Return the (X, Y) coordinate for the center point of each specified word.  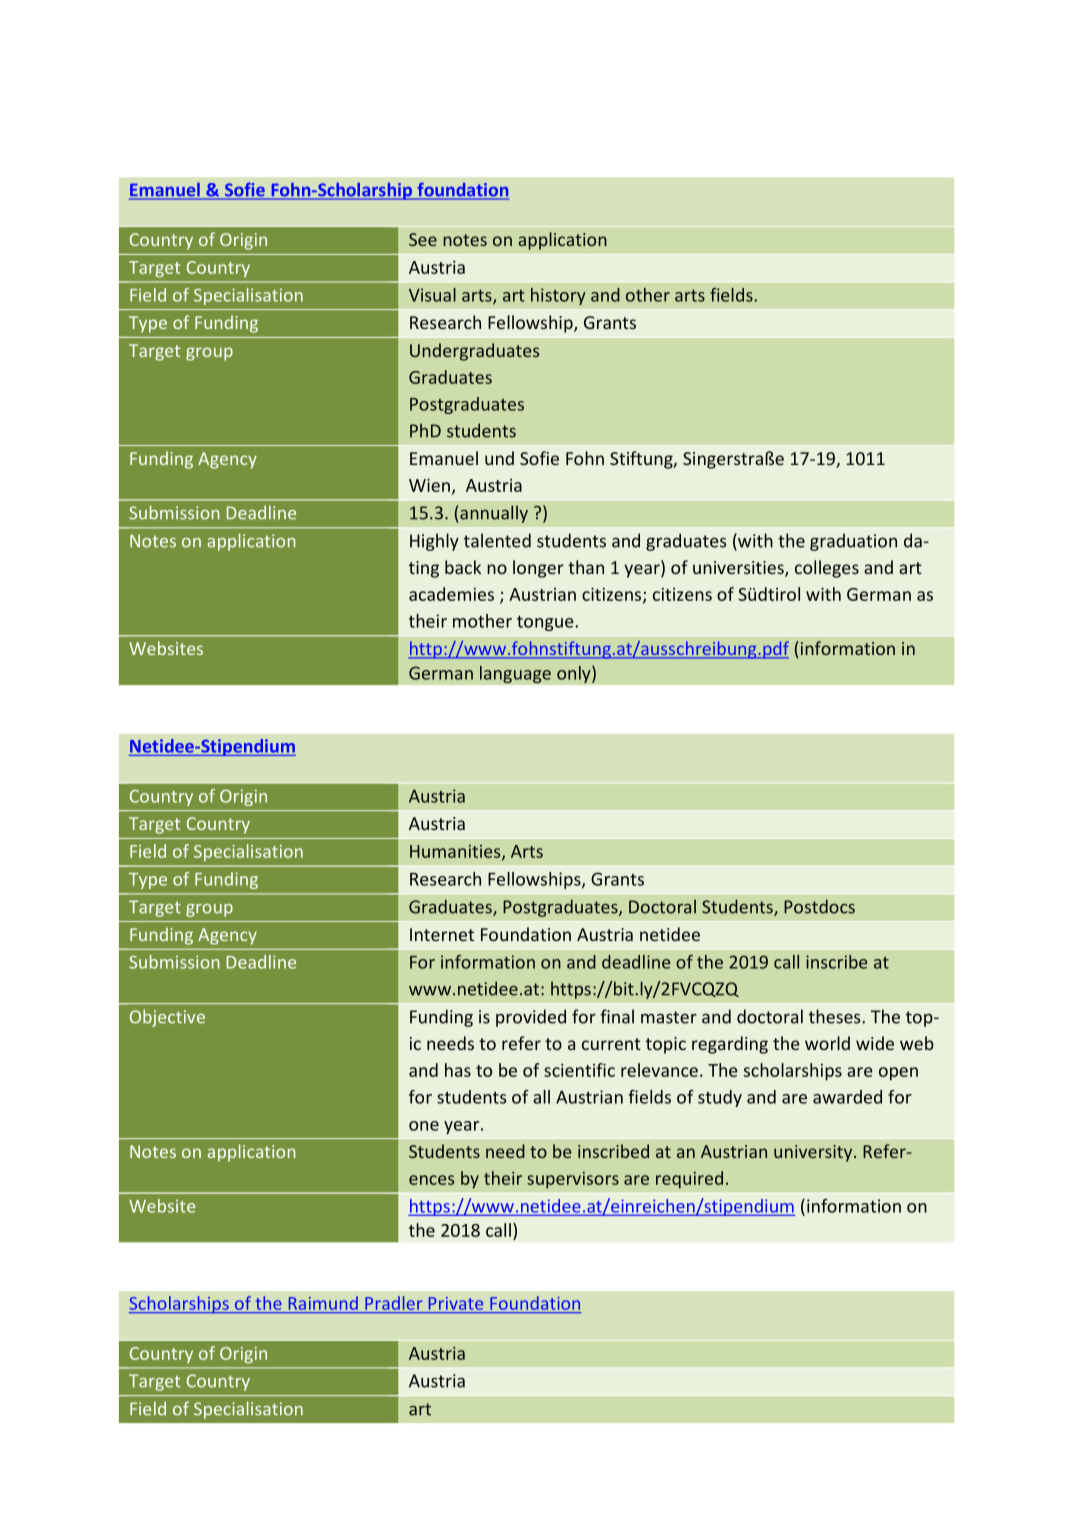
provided (531, 1018)
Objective (167, 1018)
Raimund (323, 1303)
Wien (429, 485)
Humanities (456, 852)
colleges (827, 569)
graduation (853, 542)
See (423, 239)
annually (494, 514)
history (558, 296)
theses (836, 1016)
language (515, 674)
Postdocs (819, 906)
